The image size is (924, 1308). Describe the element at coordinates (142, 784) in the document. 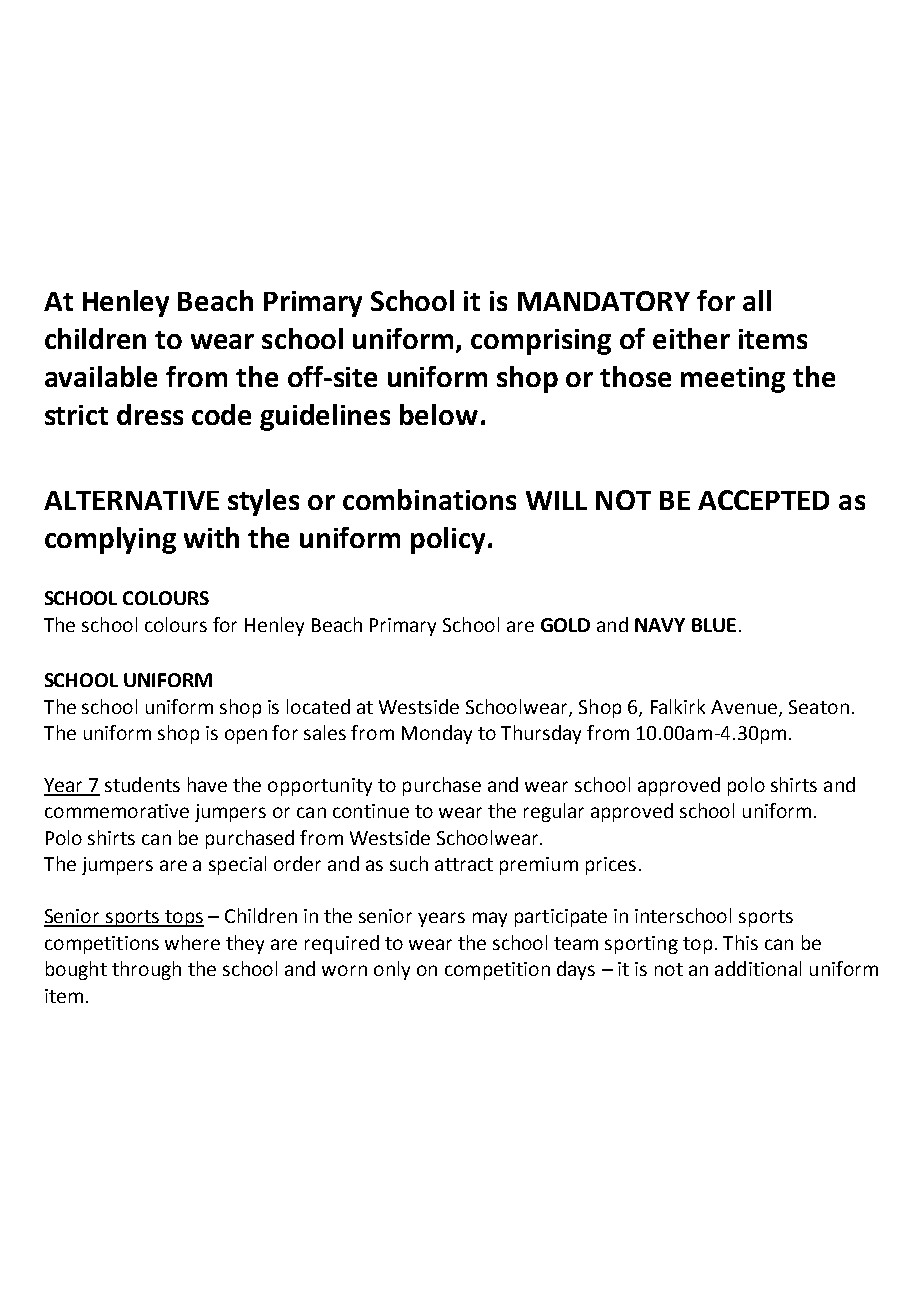

I see `students` at that location.
